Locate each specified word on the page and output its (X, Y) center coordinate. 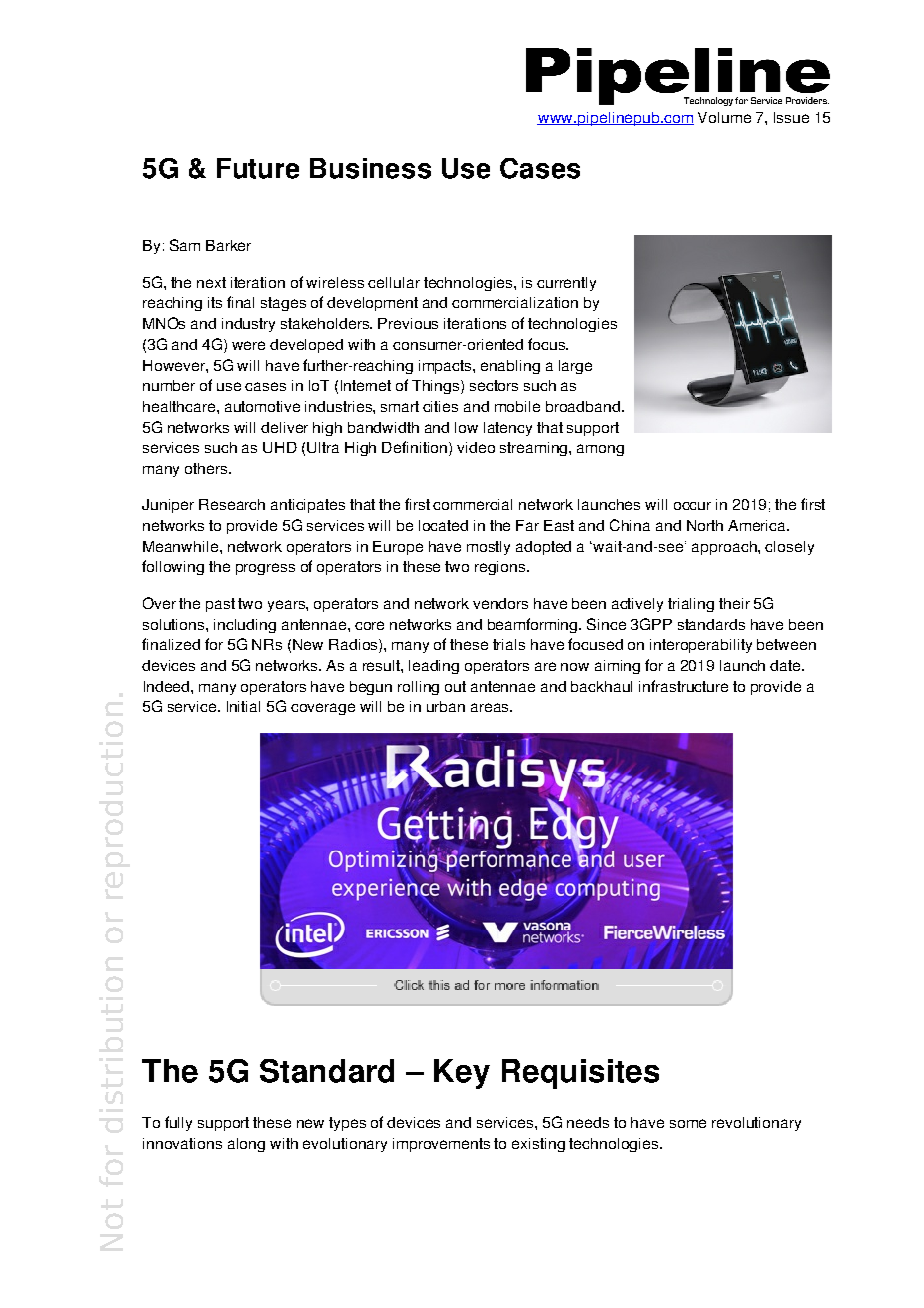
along (246, 1145)
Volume (724, 117)
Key (462, 1074)
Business (370, 168)
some (688, 1123)
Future (258, 168)
